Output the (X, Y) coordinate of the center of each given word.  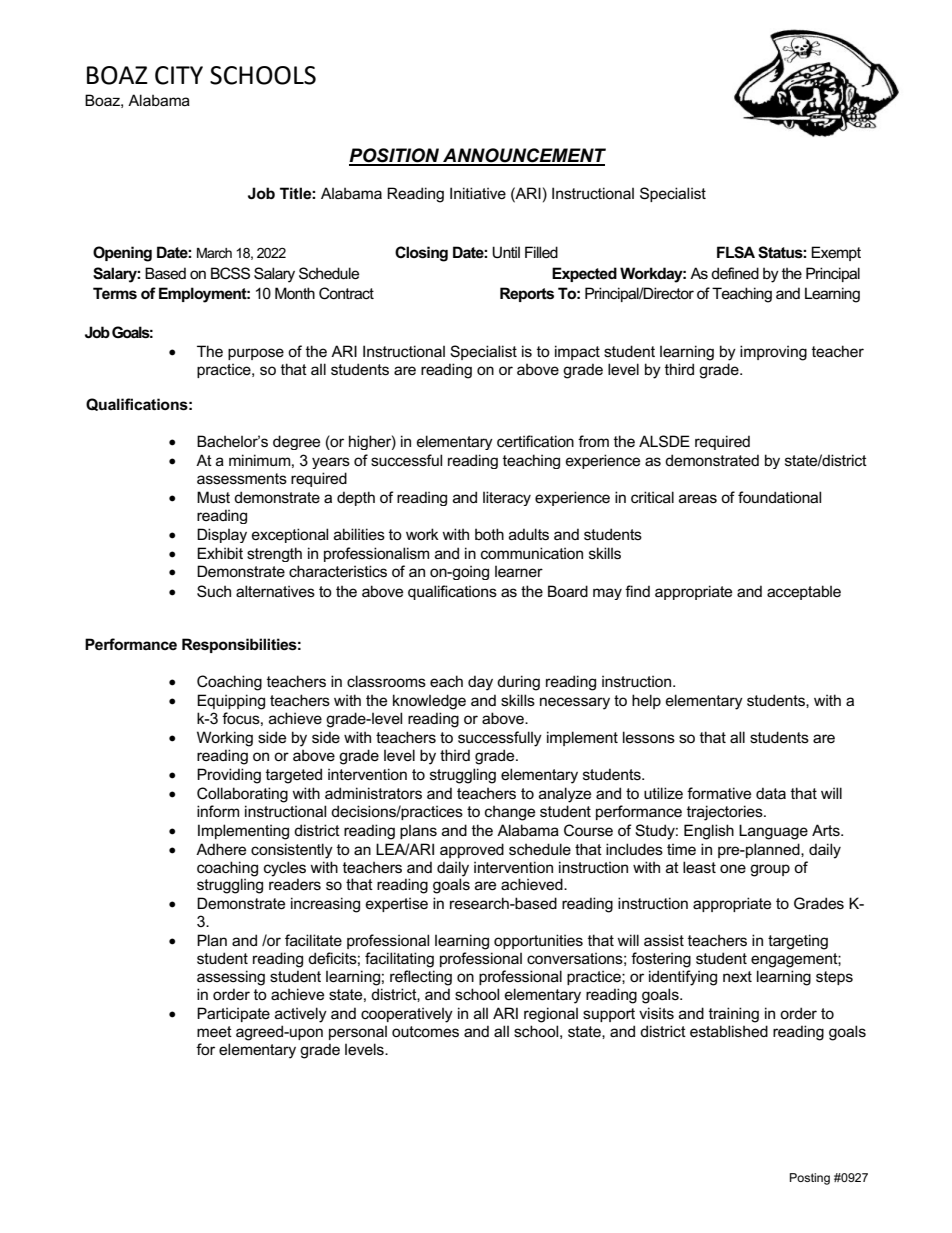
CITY (179, 75)
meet (214, 1031)
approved (472, 850)
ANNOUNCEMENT (523, 156)
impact (577, 352)
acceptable (804, 592)
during (518, 683)
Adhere (221, 849)
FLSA (736, 252)
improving (773, 353)
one (733, 868)
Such (214, 591)
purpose (256, 354)
